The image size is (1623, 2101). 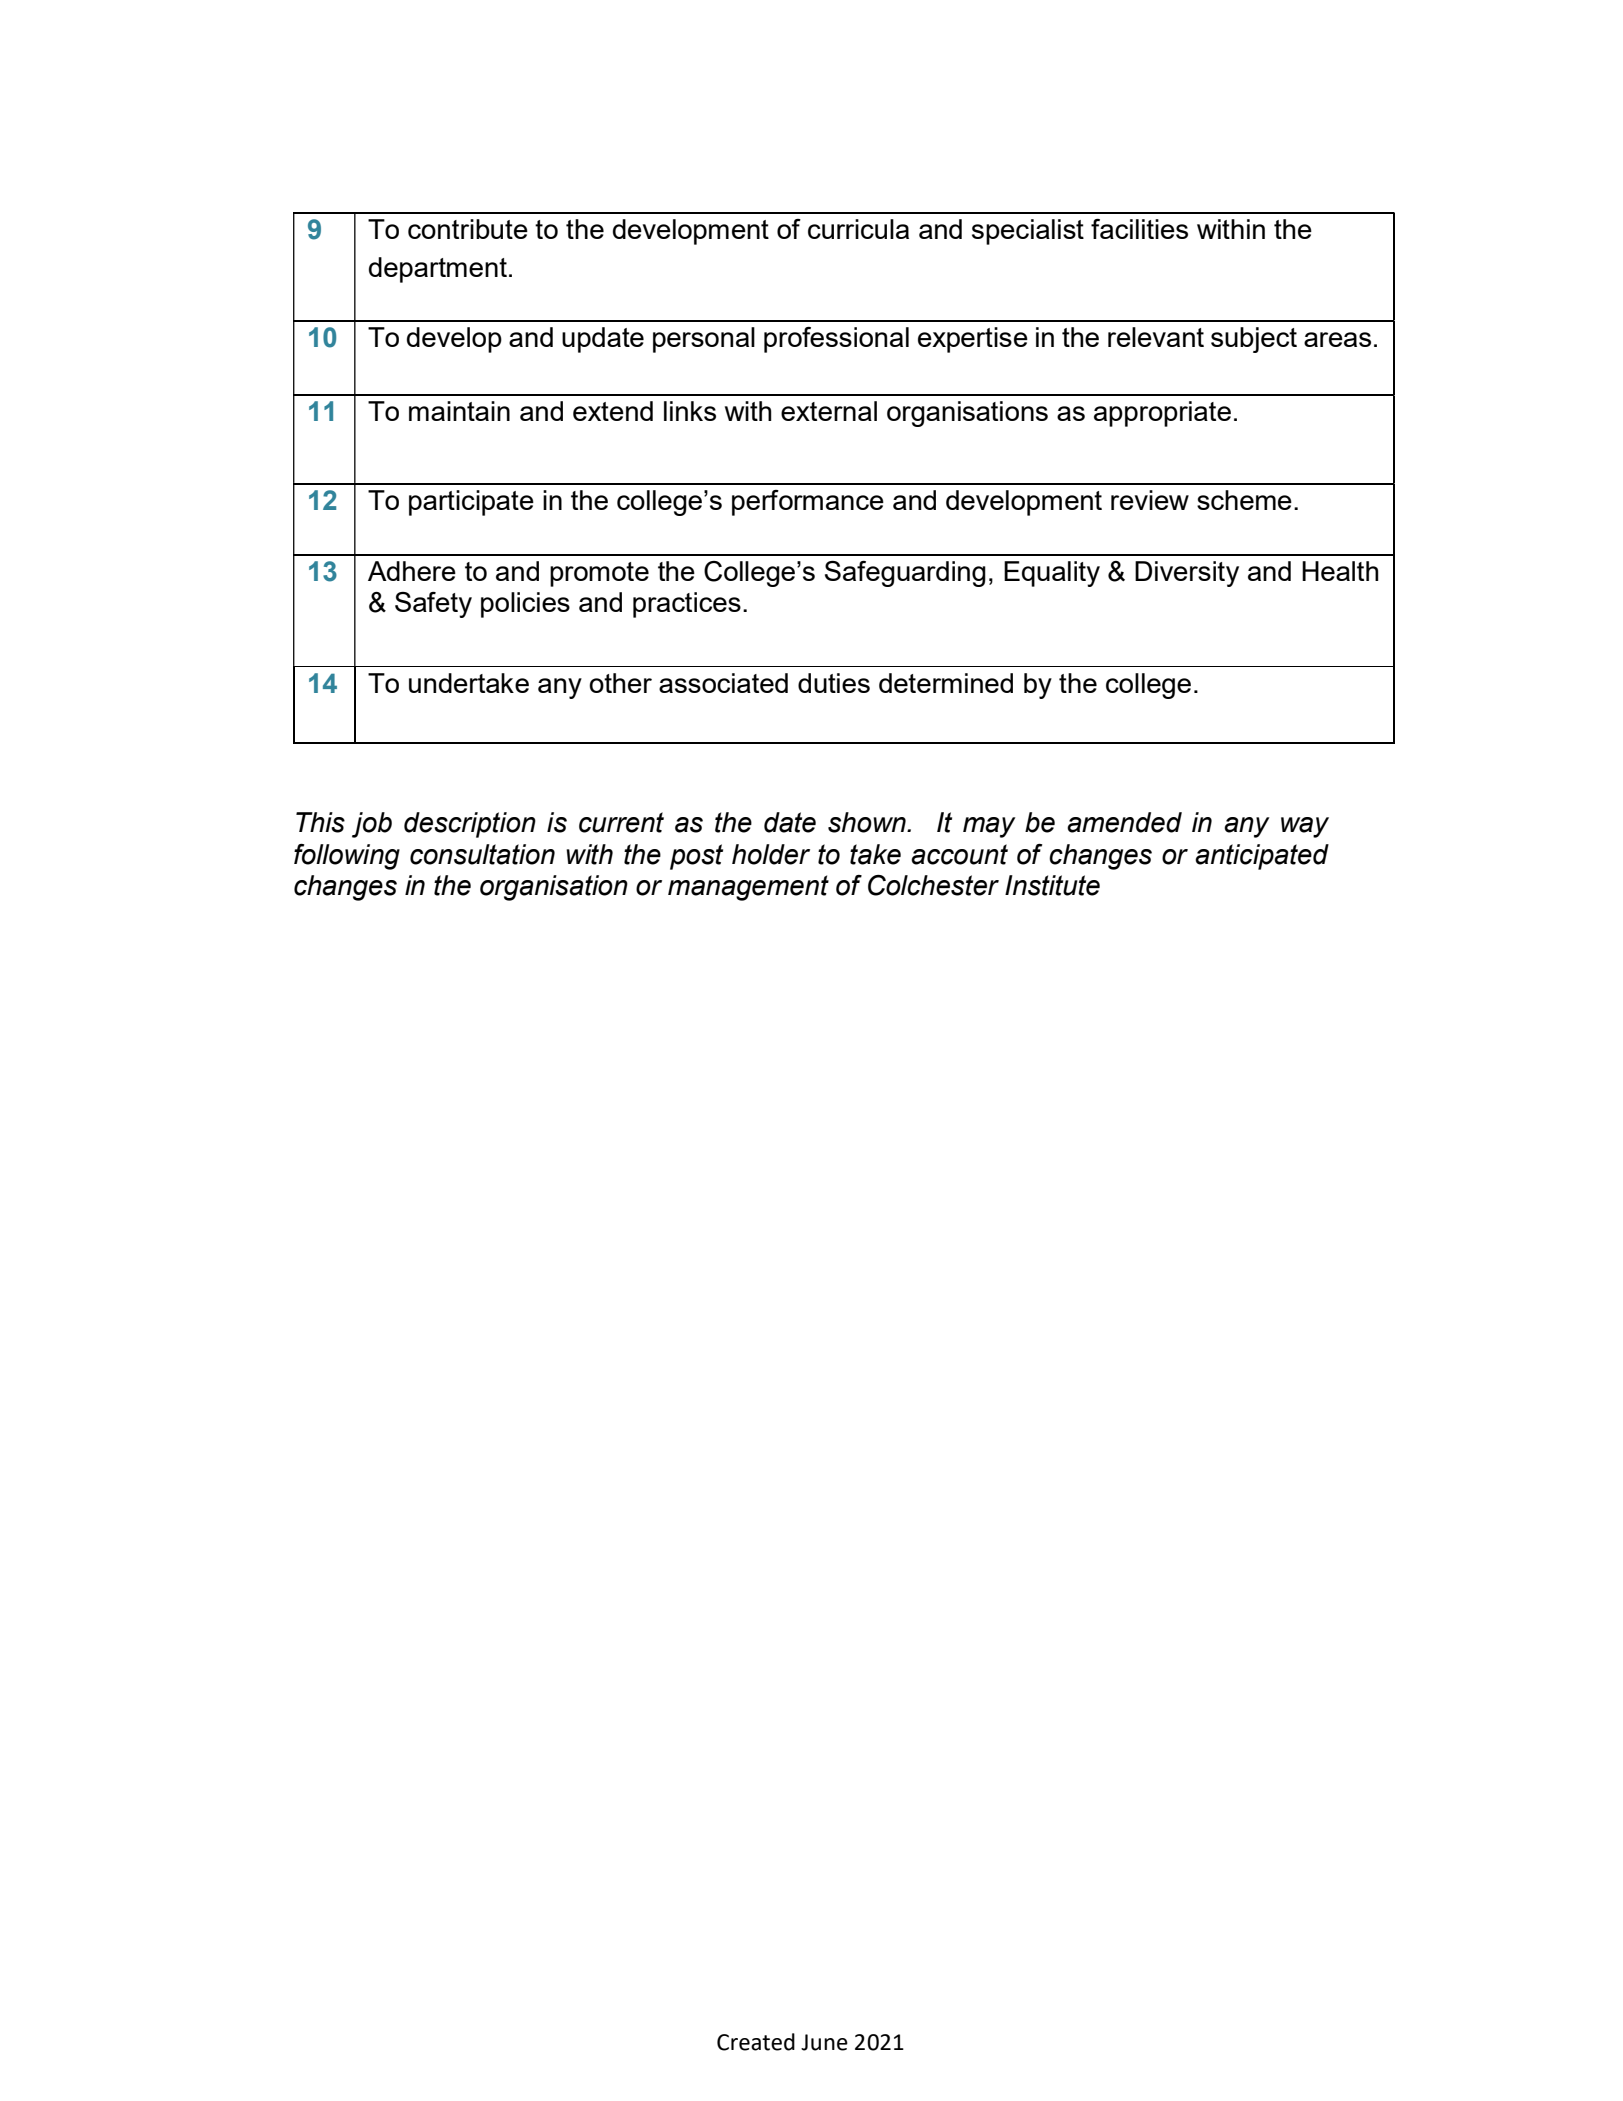 What do you see at coordinates (836, 340) in the image?
I see `professional` at bounding box center [836, 340].
